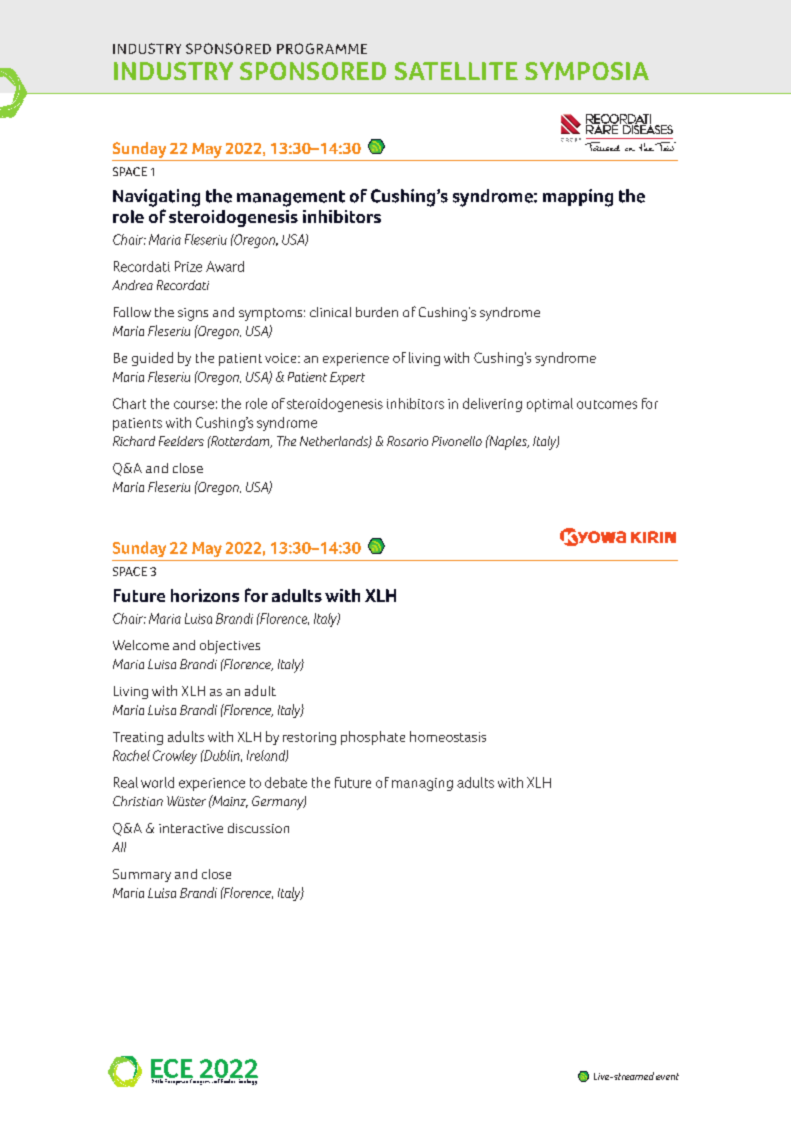  Describe the element at coordinates (141, 645) in the screenshot. I see `Welcome` at that location.
